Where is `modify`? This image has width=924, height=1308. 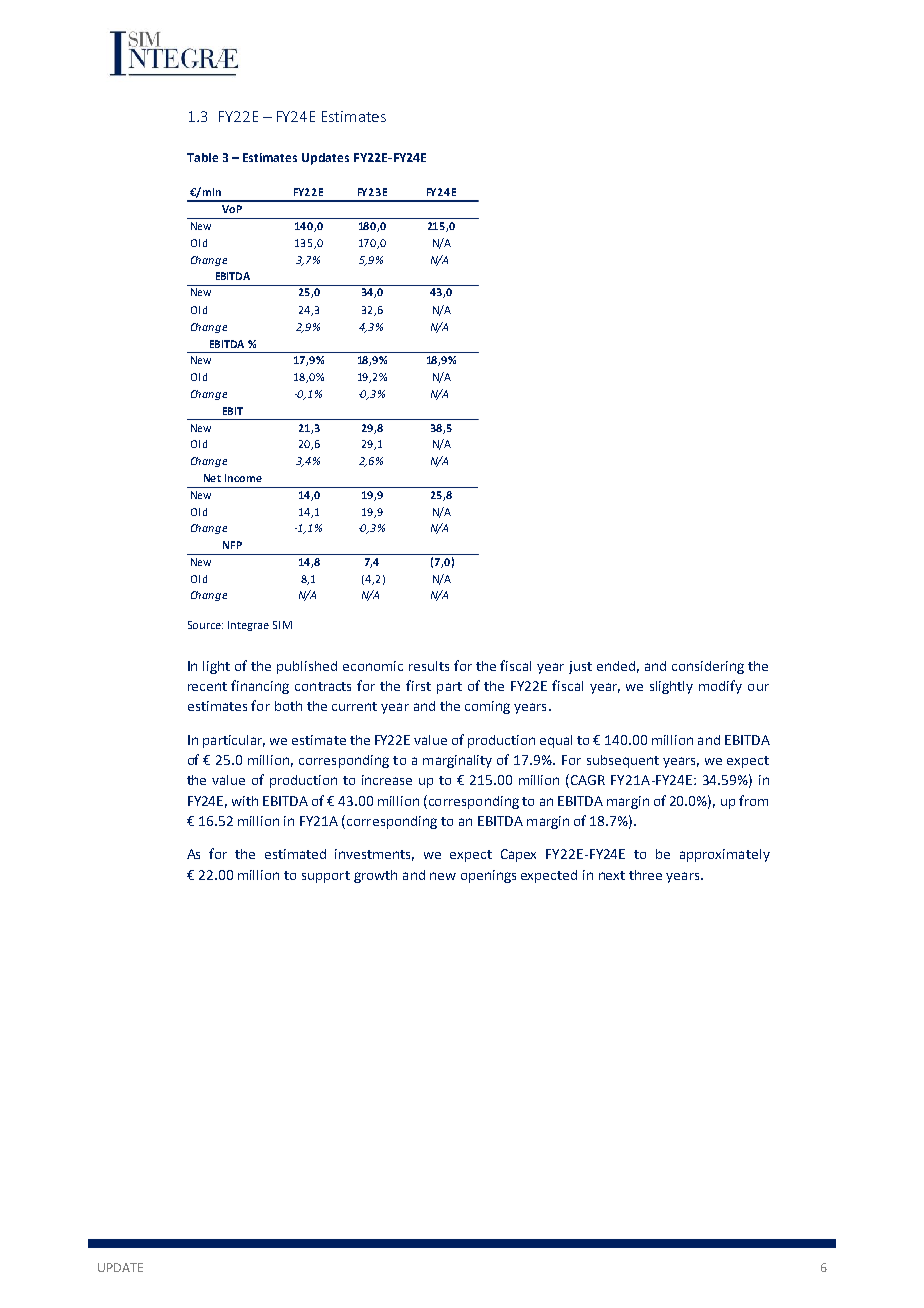 modify is located at coordinates (720, 687).
